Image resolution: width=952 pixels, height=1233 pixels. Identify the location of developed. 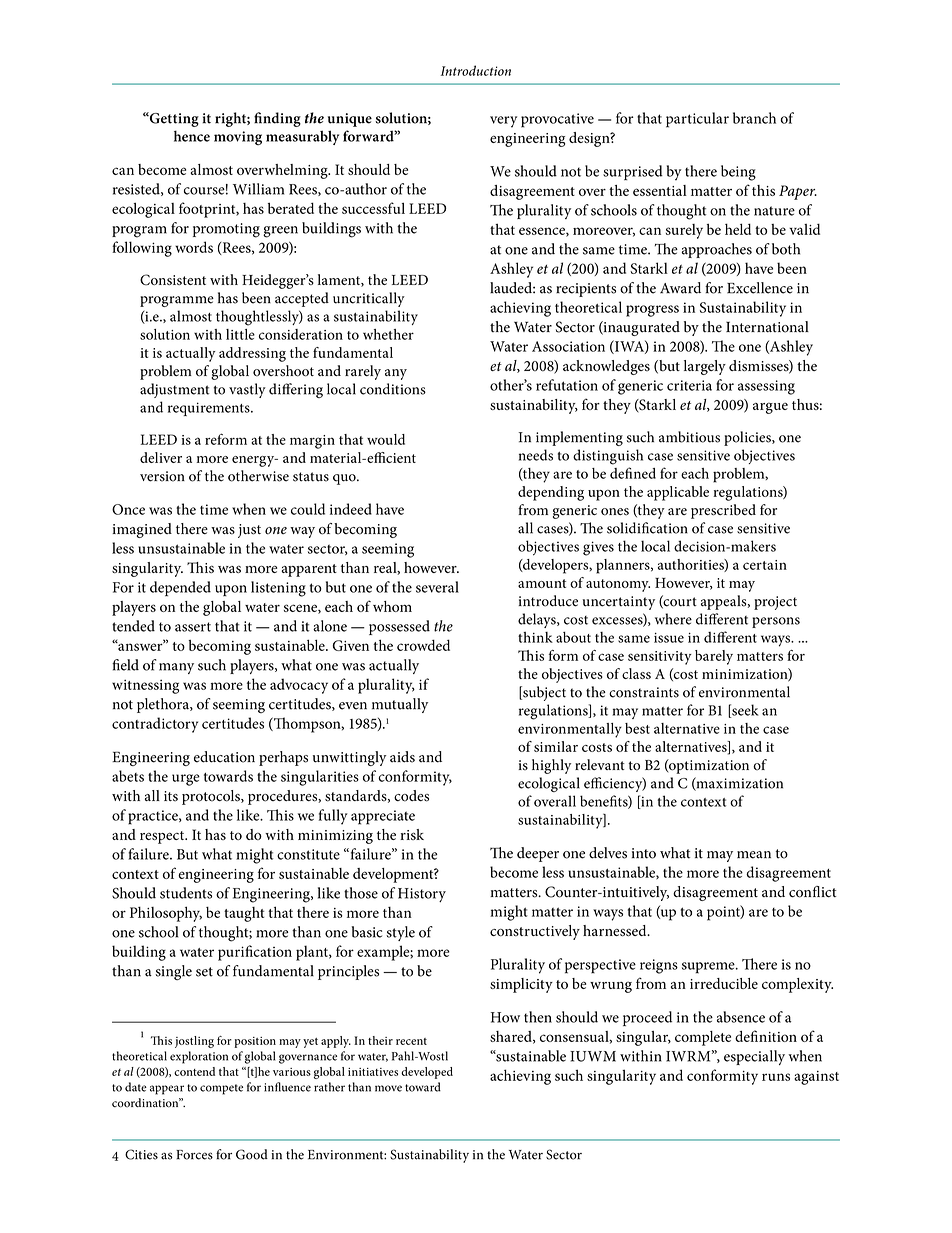
(427, 1073).
